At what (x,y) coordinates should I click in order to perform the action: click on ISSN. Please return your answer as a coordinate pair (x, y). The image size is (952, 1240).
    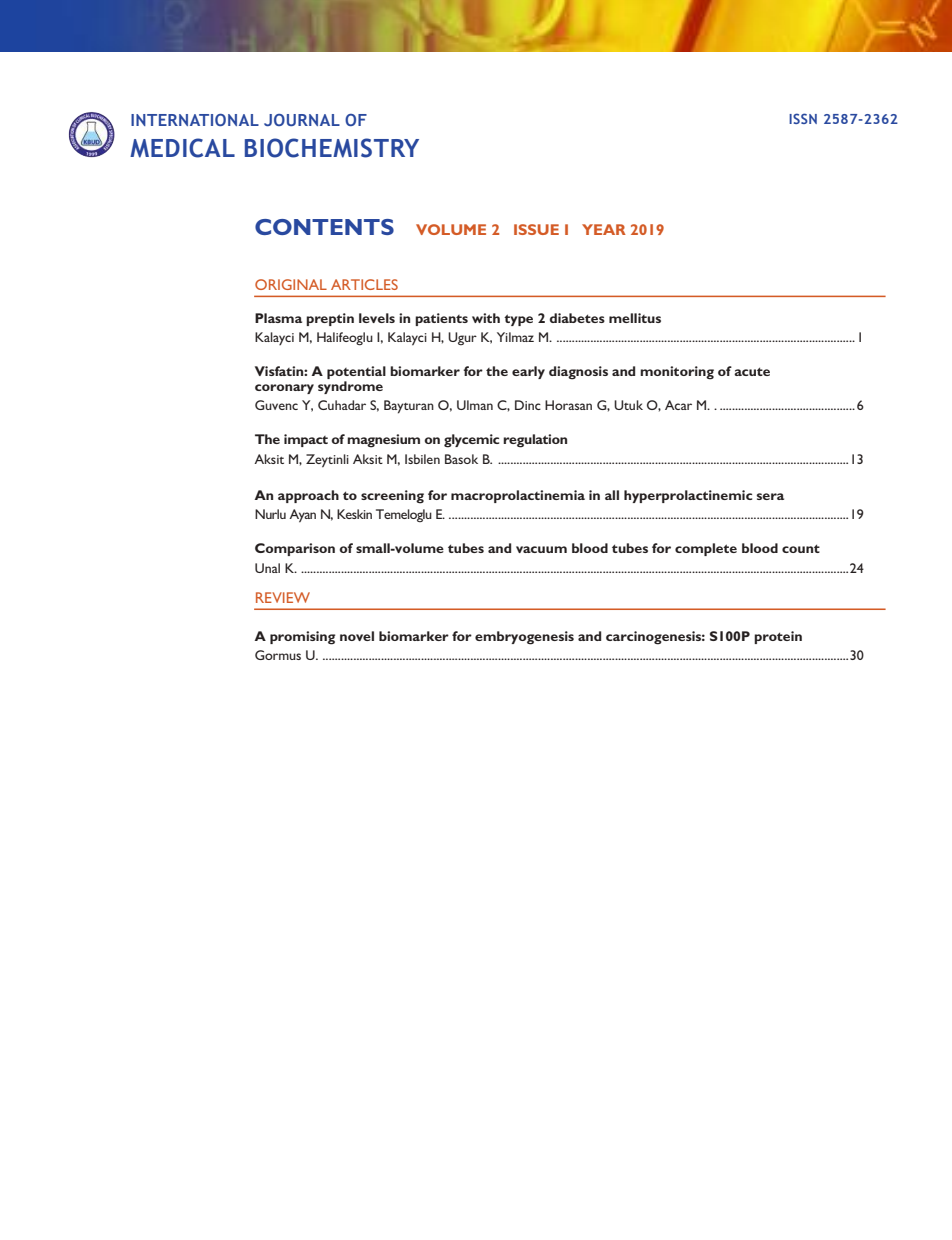
    Looking at the image, I should click on (803, 118).
